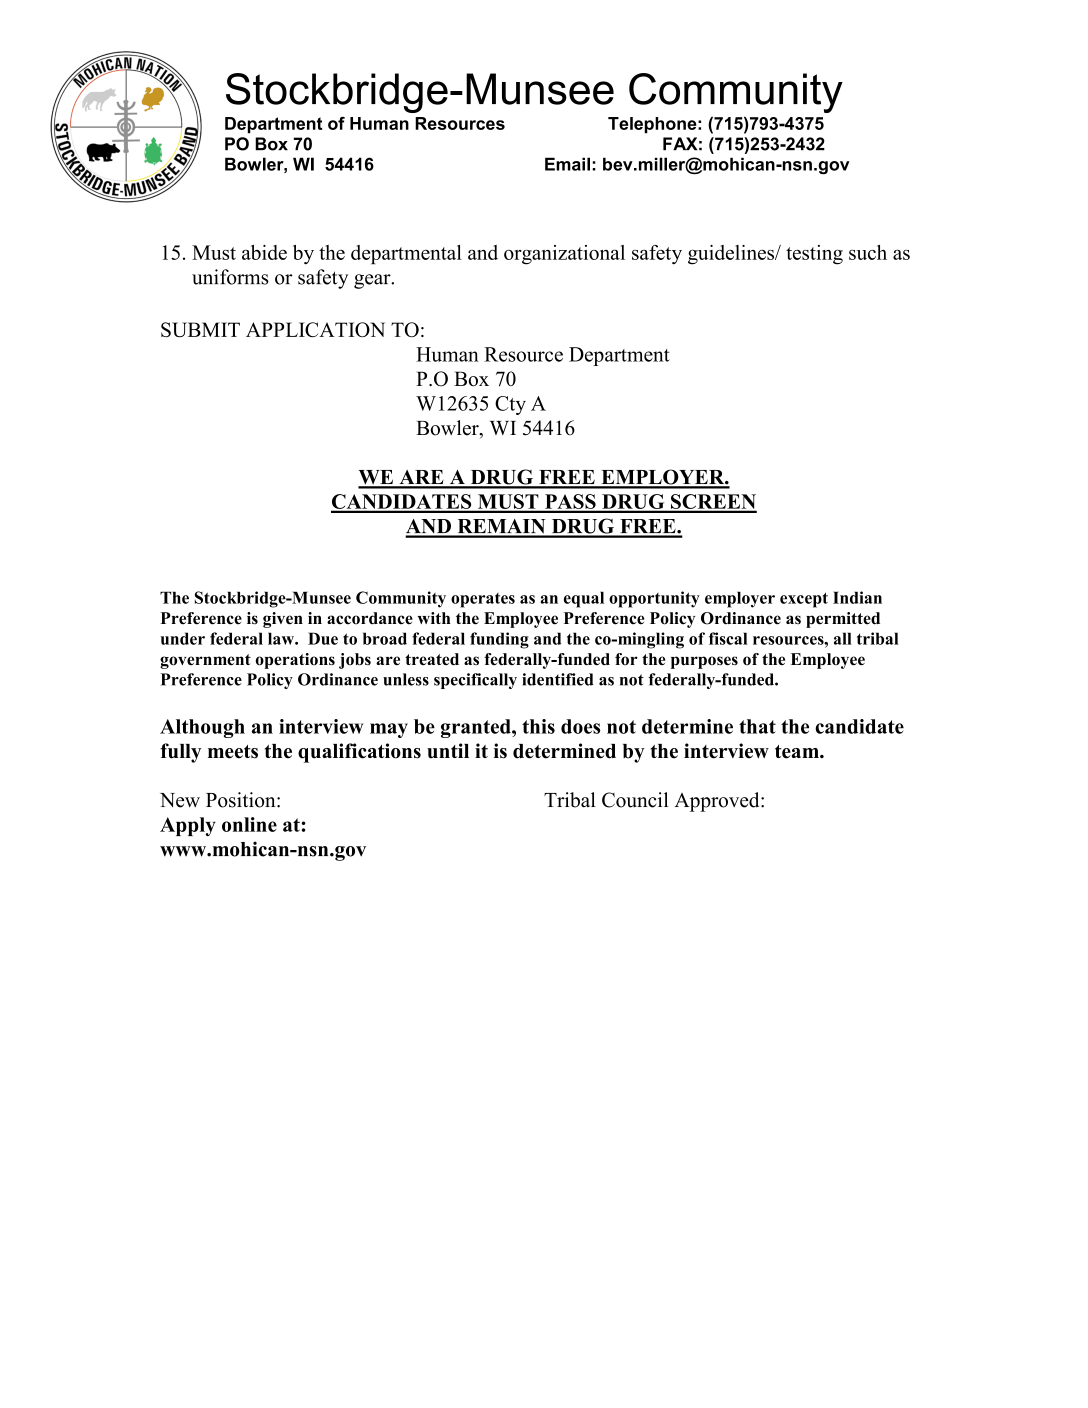 The image size is (1088, 1408). What do you see at coordinates (868, 252) in the screenshot?
I see `such` at bounding box center [868, 252].
